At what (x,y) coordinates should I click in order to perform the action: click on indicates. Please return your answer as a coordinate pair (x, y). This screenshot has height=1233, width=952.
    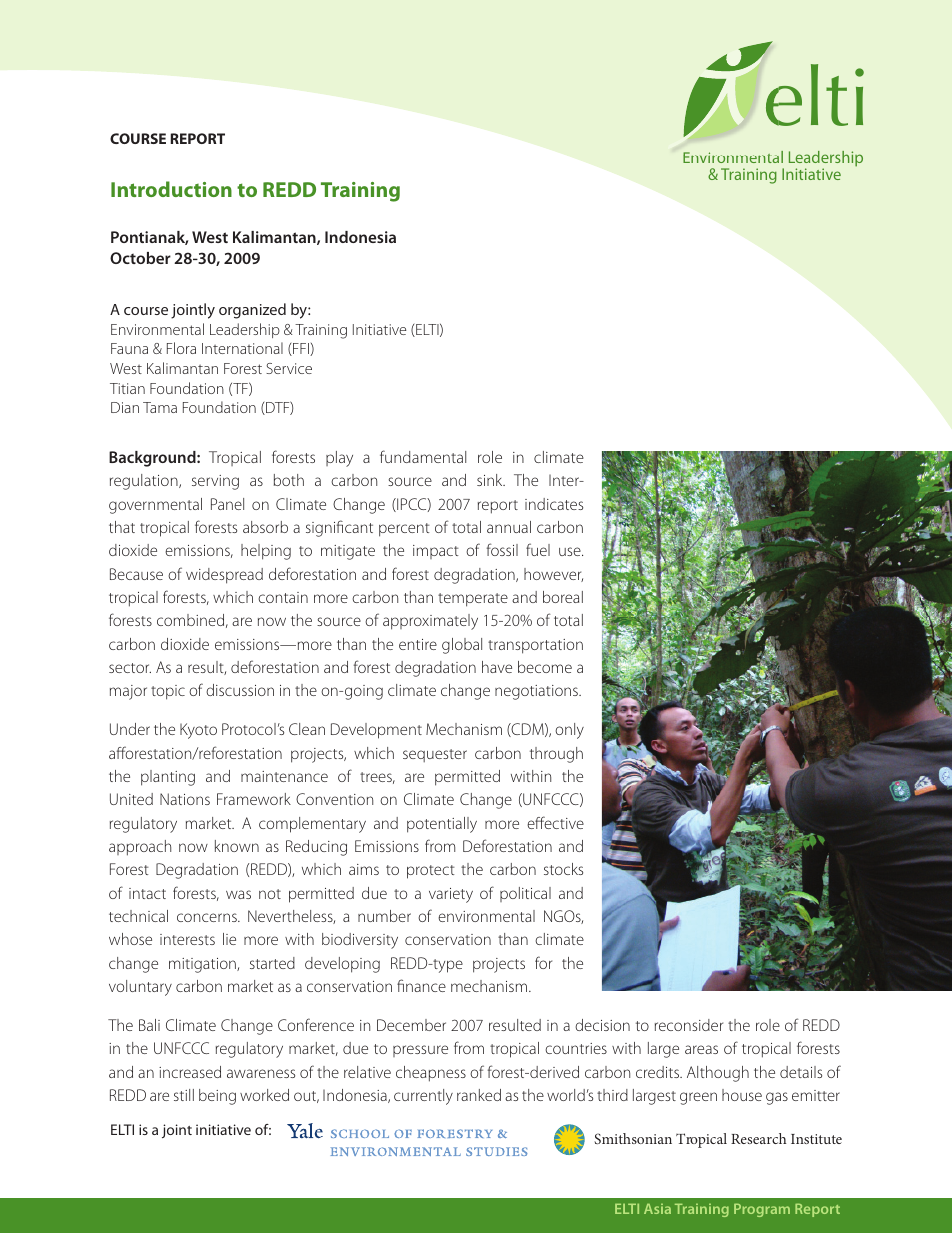
    Looking at the image, I should click on (554, 504).
